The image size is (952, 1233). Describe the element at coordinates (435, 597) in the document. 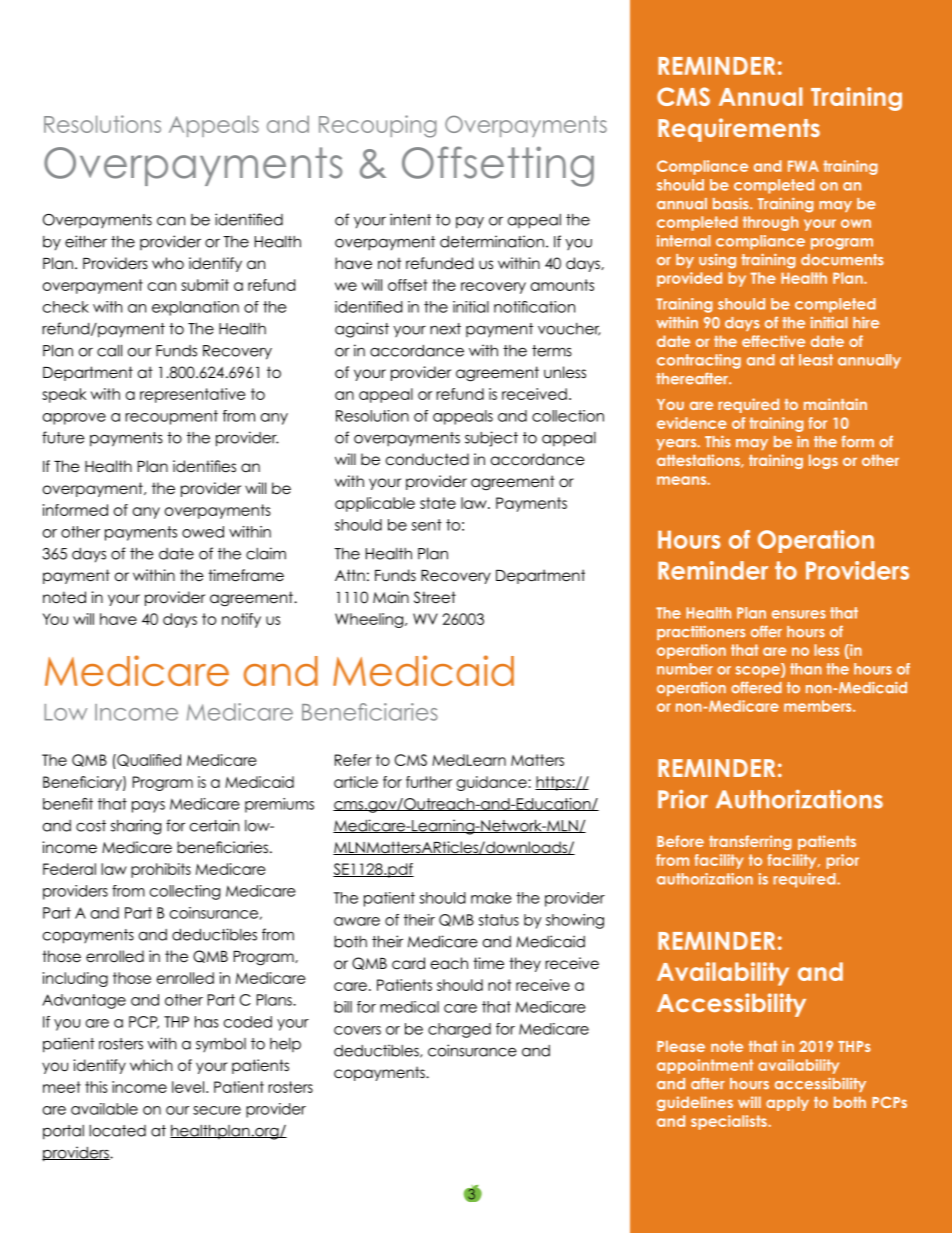

I see `Street` at that location.
